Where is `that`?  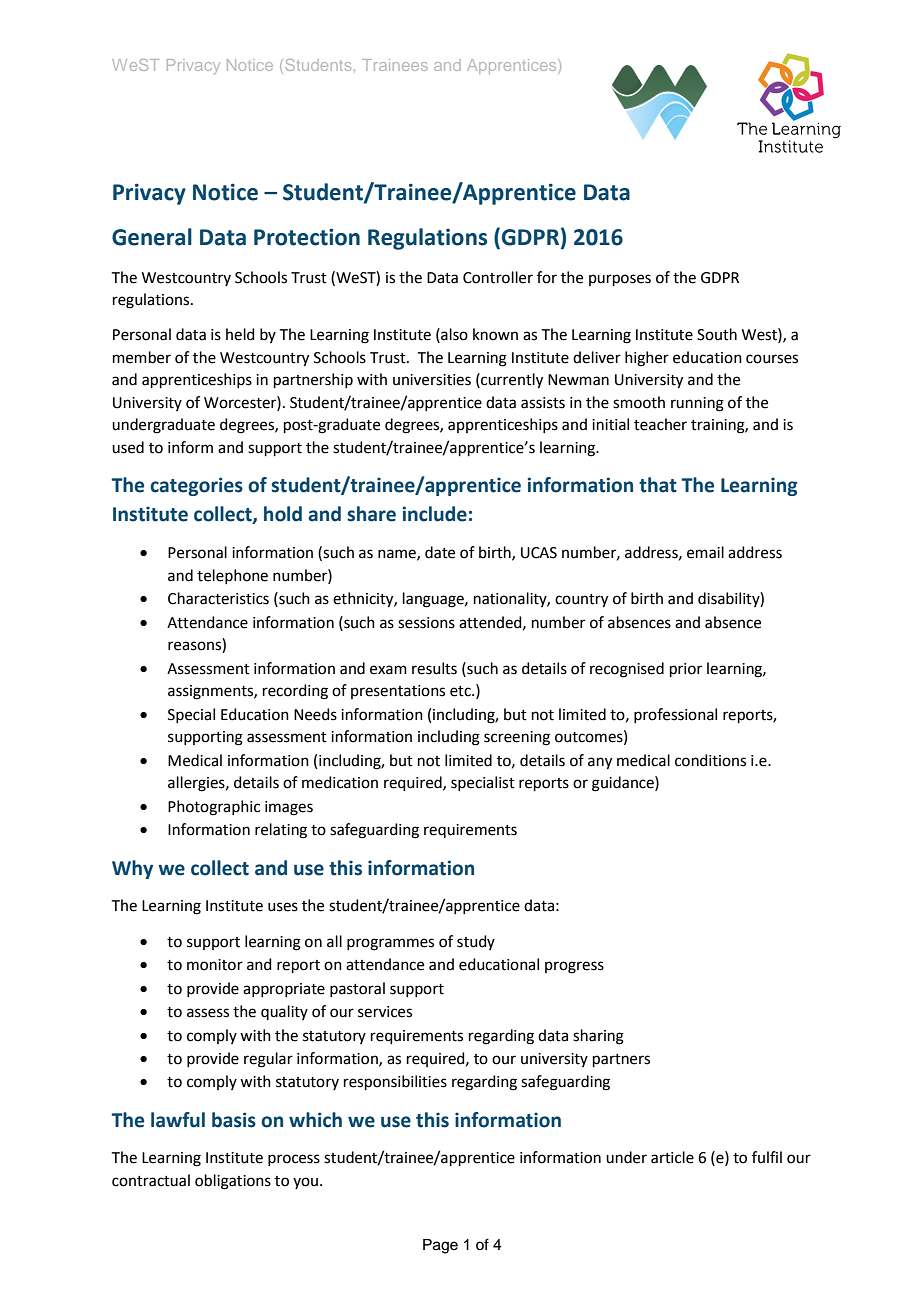
that is located at coordinates (658, 485).
